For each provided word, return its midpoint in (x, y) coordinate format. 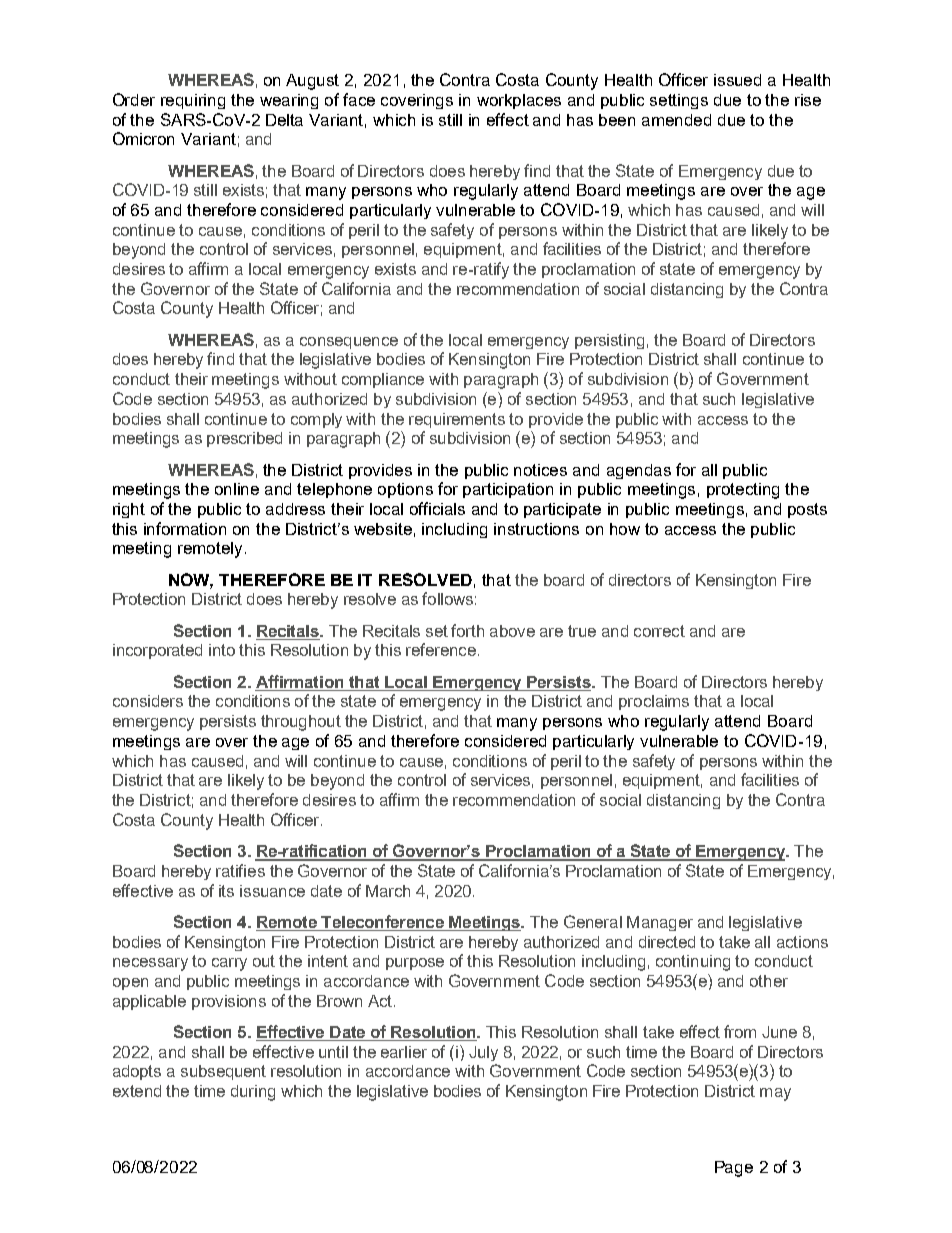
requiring (193, 101)
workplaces (519, 101)
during (253, 1093)
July (483, 1053)
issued (737, 80)
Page (734, 1169)
